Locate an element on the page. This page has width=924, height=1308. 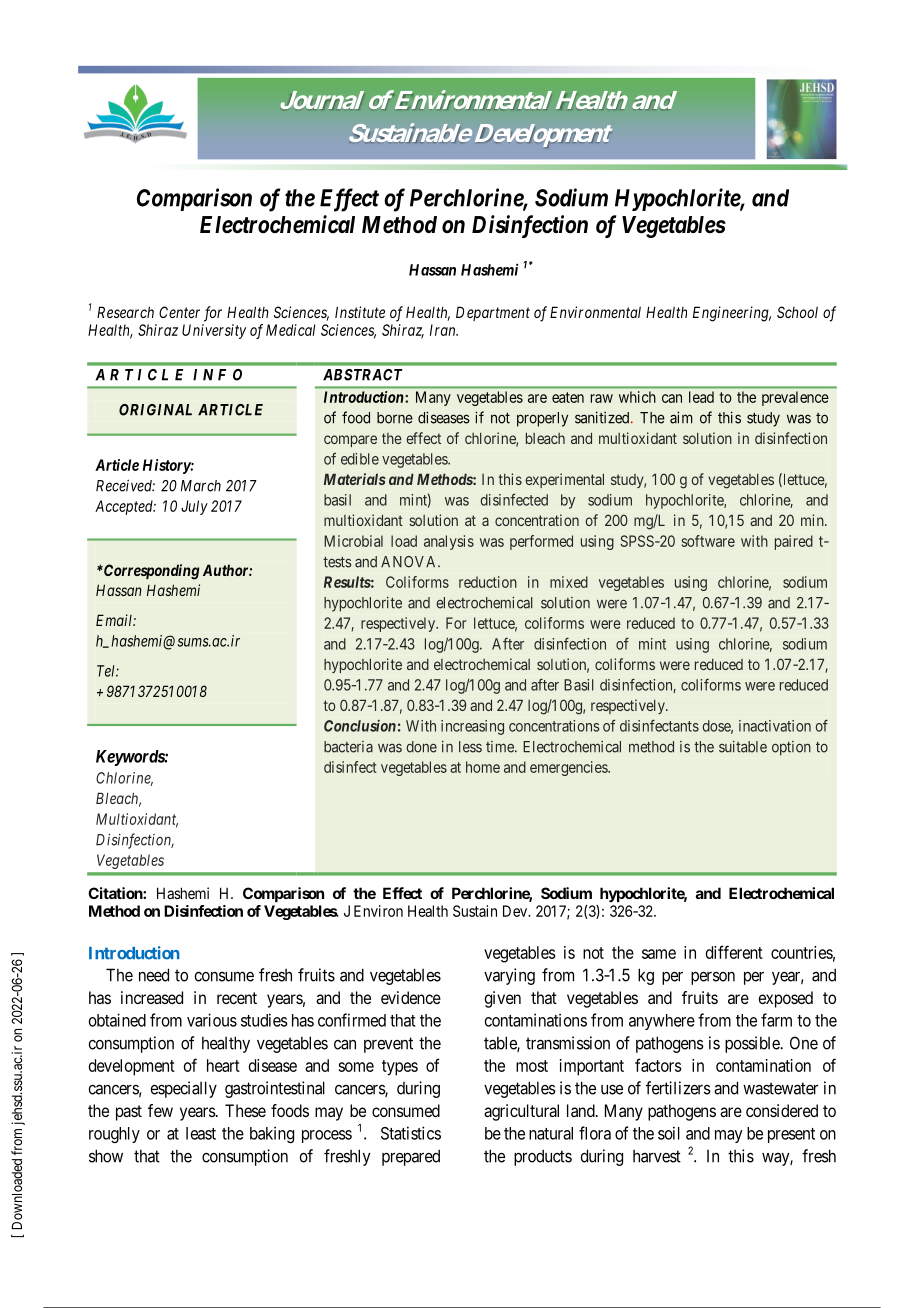
School is located at coordinates (797, 312).
